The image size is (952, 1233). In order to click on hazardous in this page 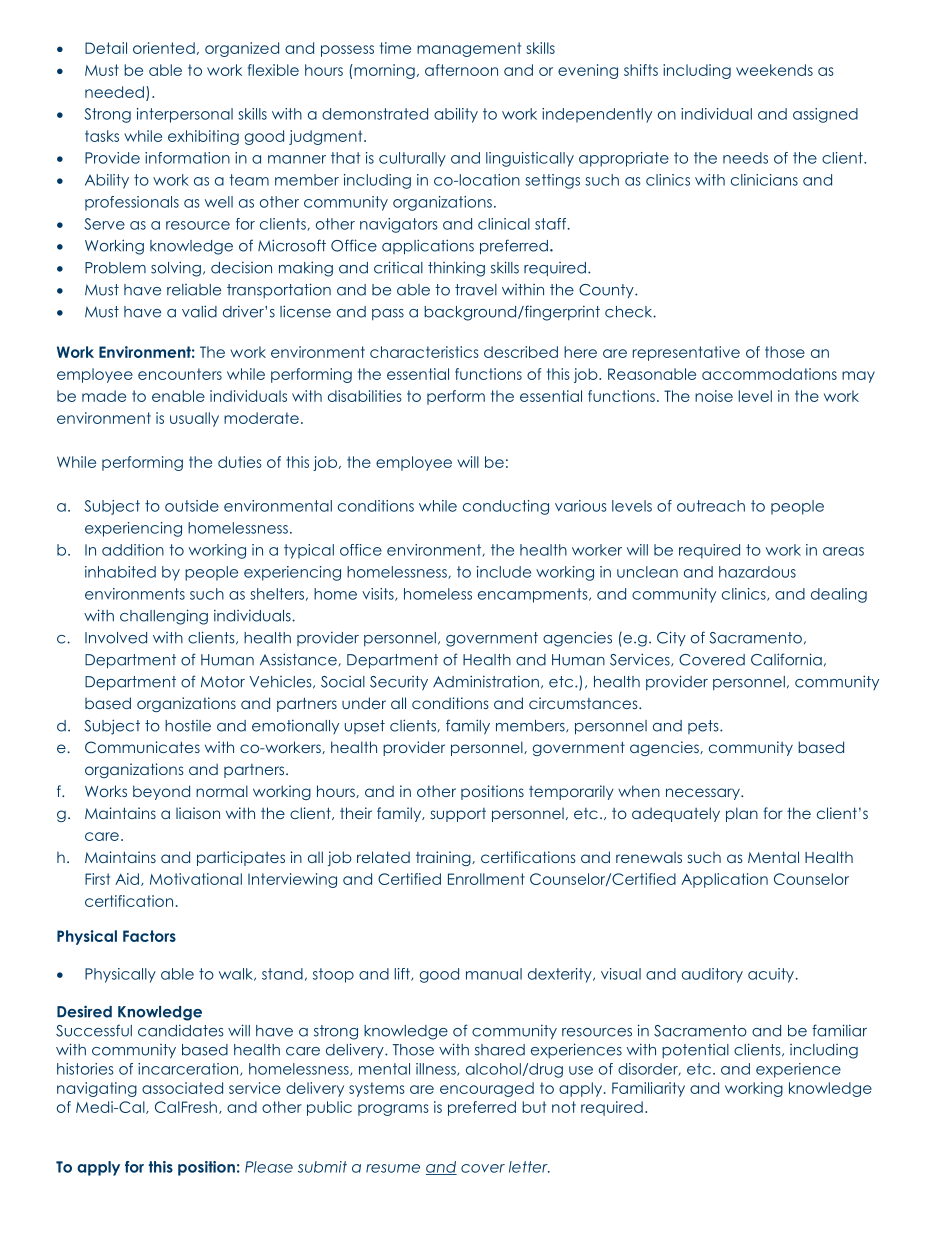, I will do `click(757, 572)`.
